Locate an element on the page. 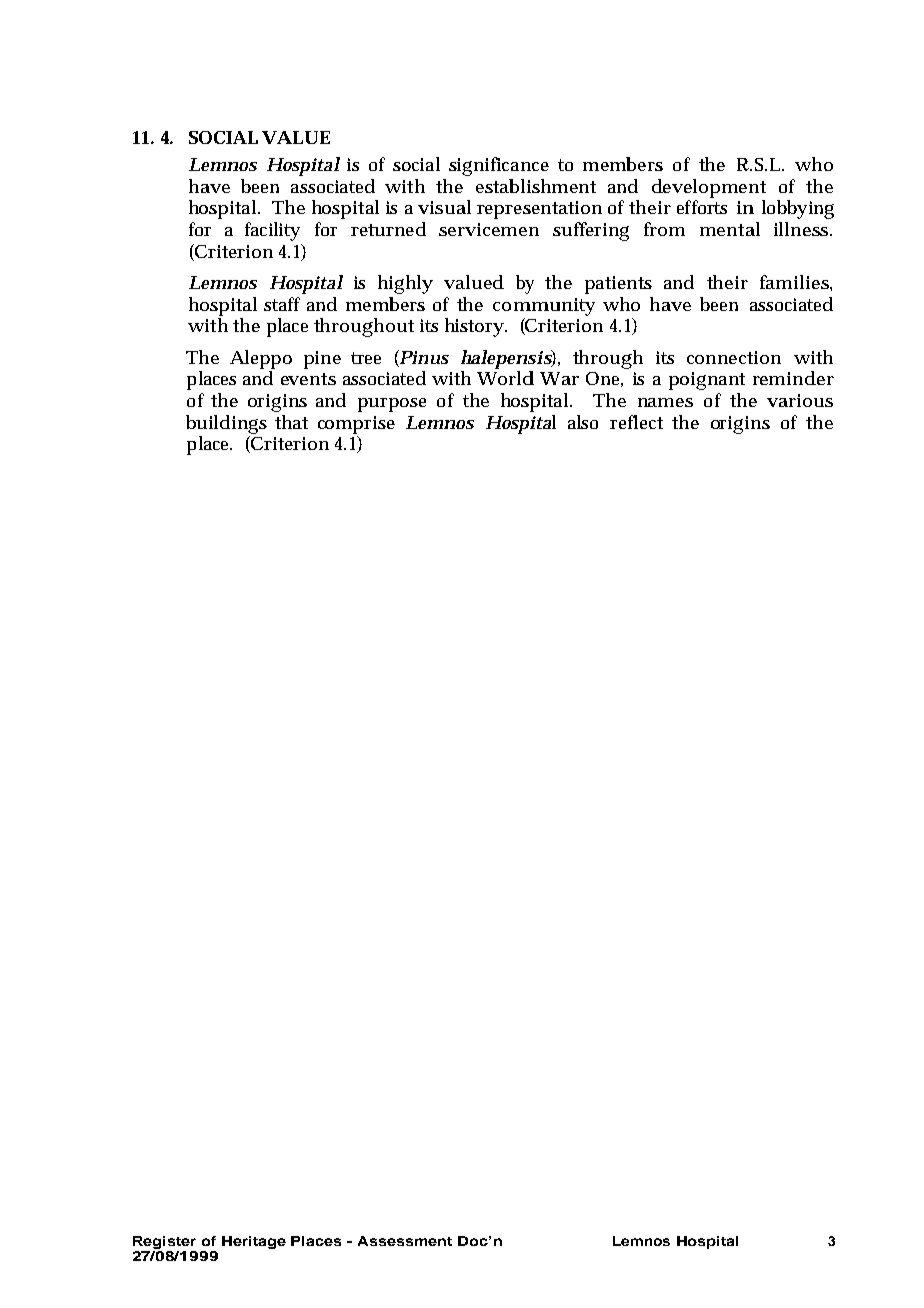 This document has height=1308, width=924. also is located at coordinates (583, 422).
